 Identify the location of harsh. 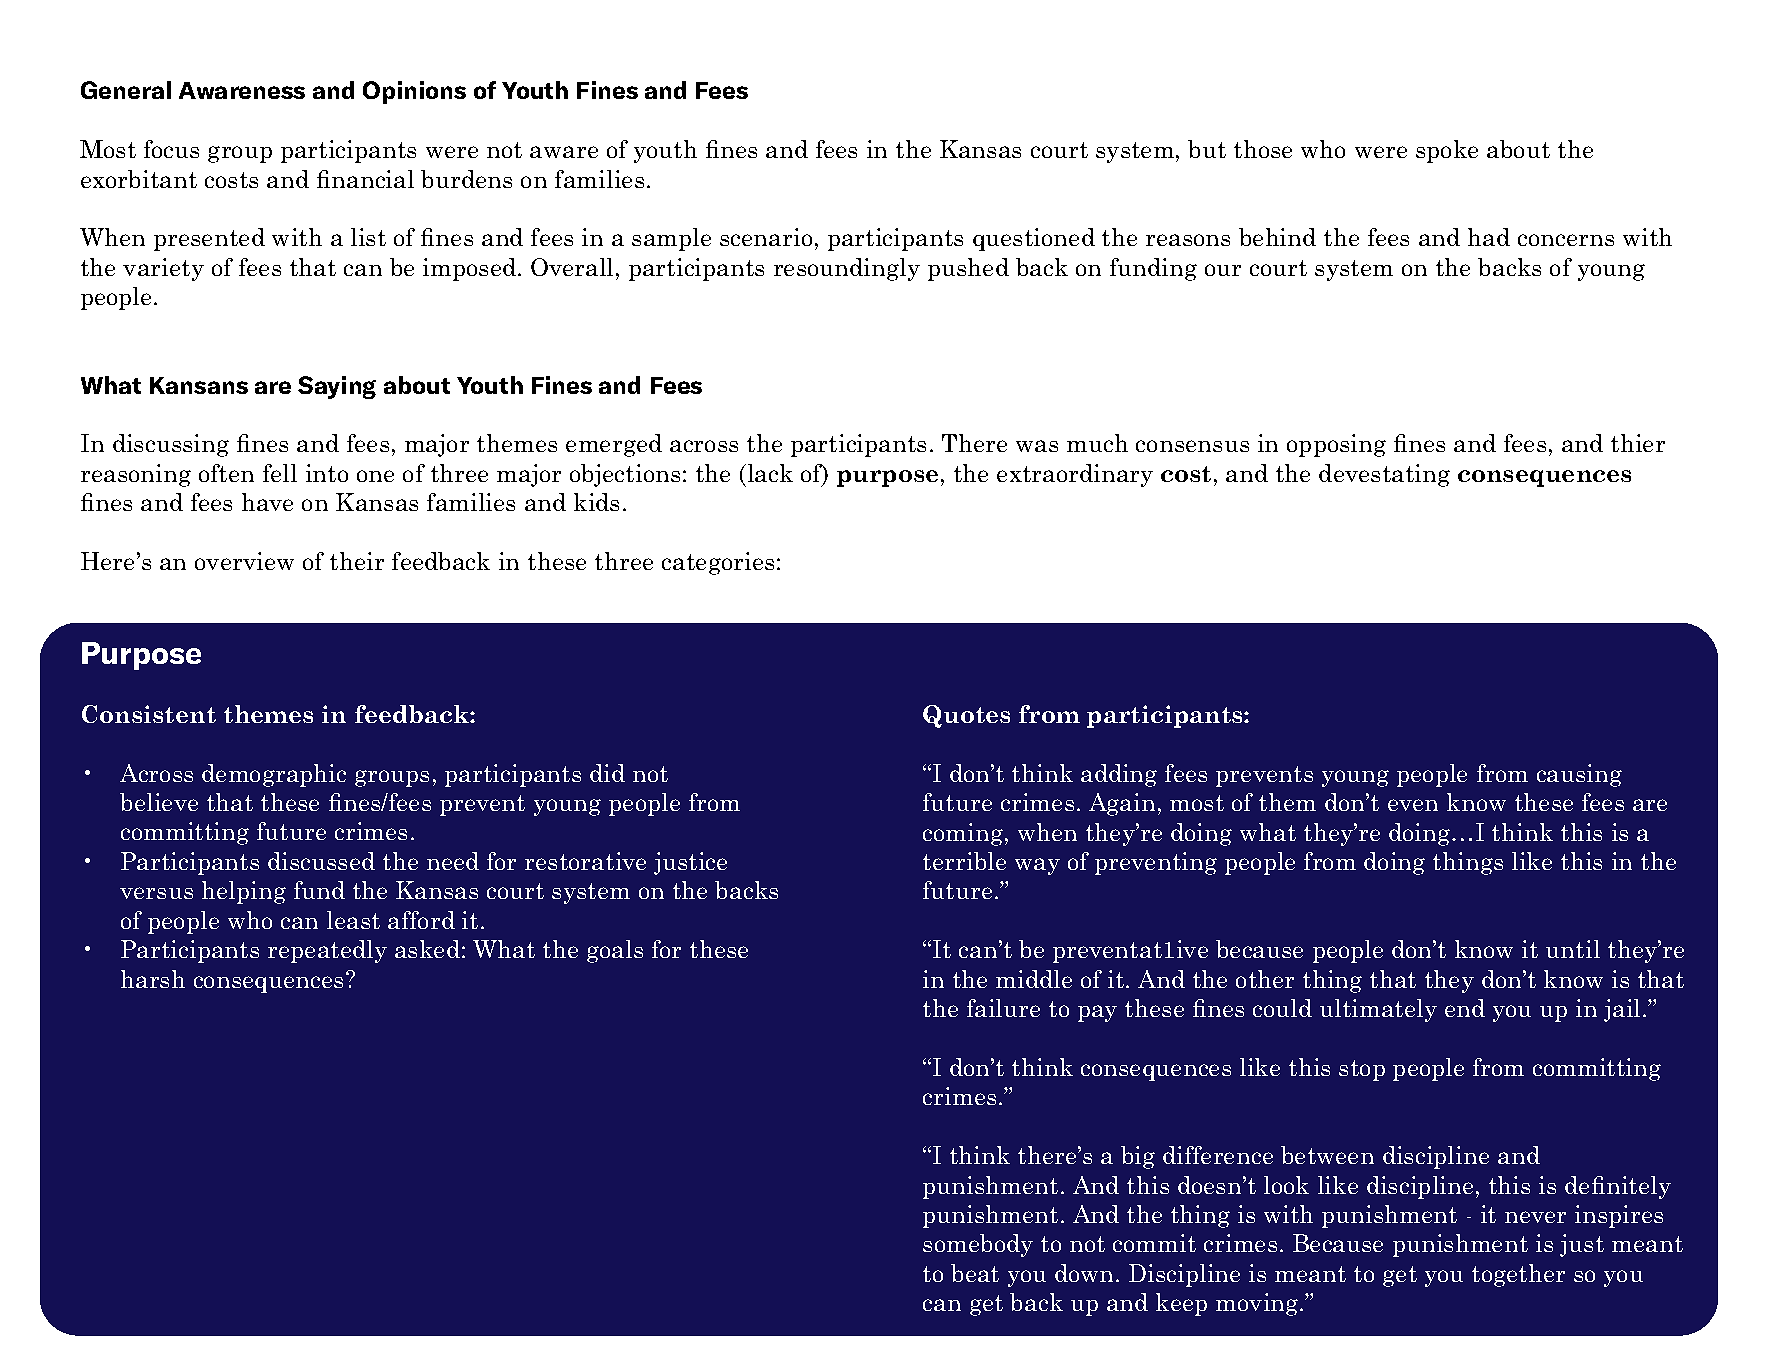
(153, 979).
